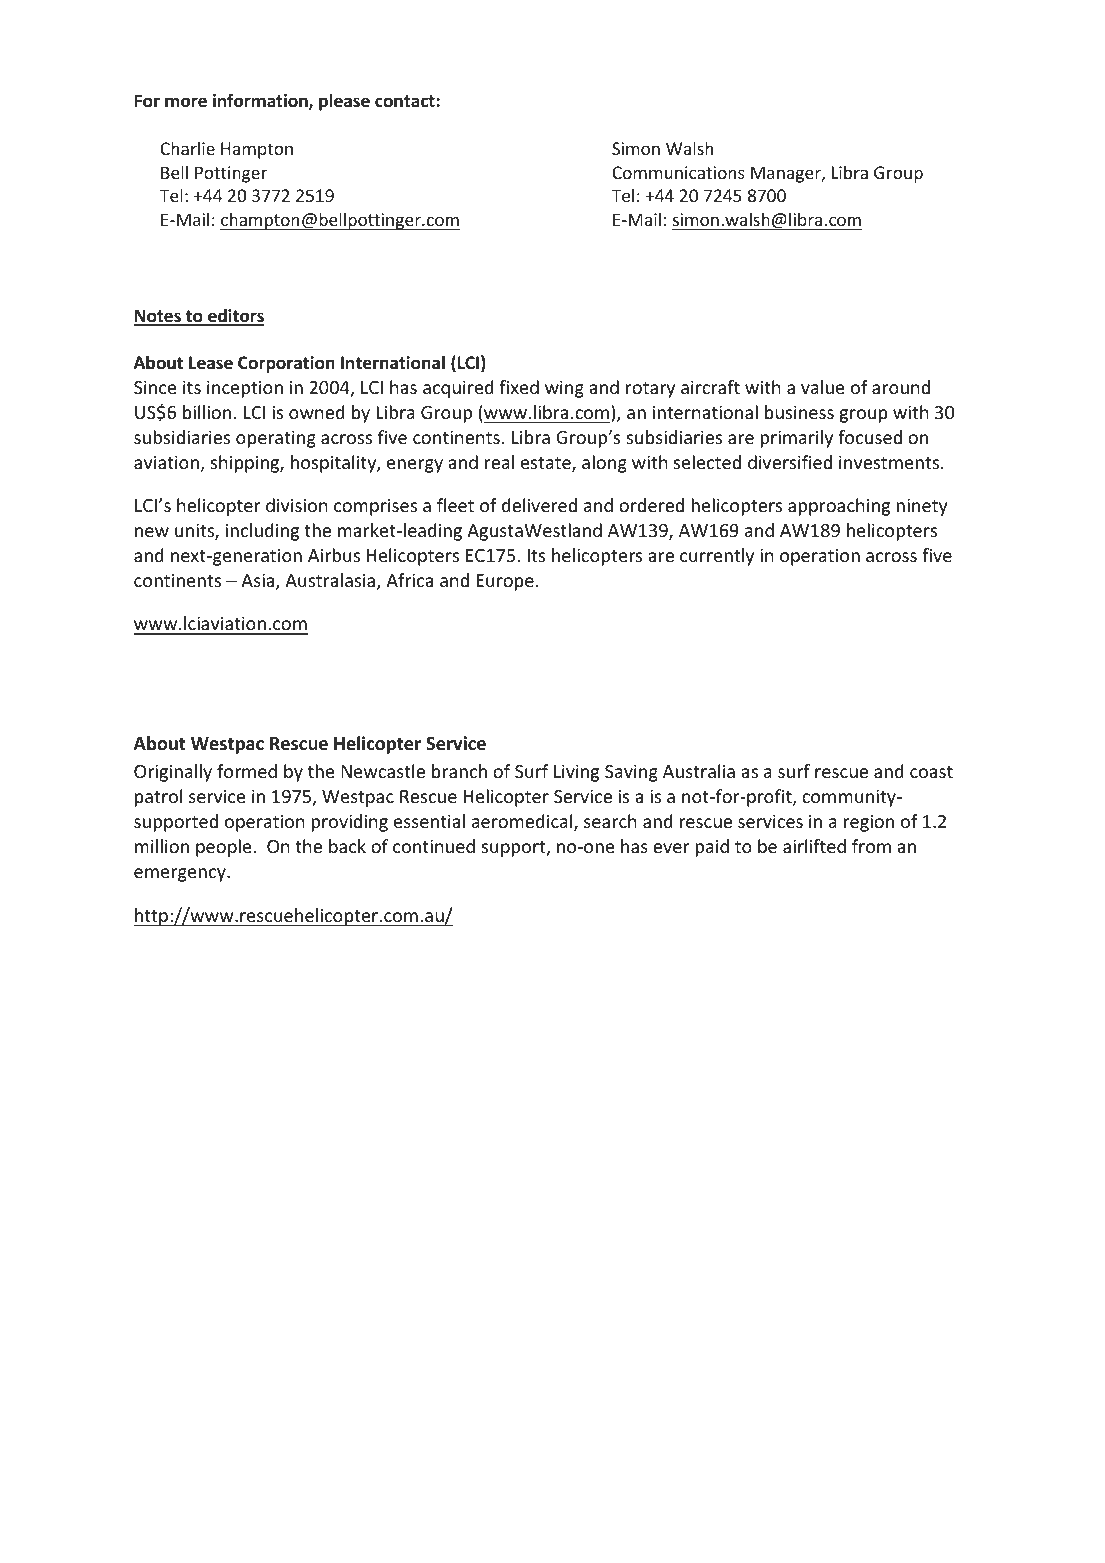 The image size is (1105, 1563). What do you see at coordinates (334, 555) in the screenshot?
I see `Airbus` at bounding box center [334, 555].
